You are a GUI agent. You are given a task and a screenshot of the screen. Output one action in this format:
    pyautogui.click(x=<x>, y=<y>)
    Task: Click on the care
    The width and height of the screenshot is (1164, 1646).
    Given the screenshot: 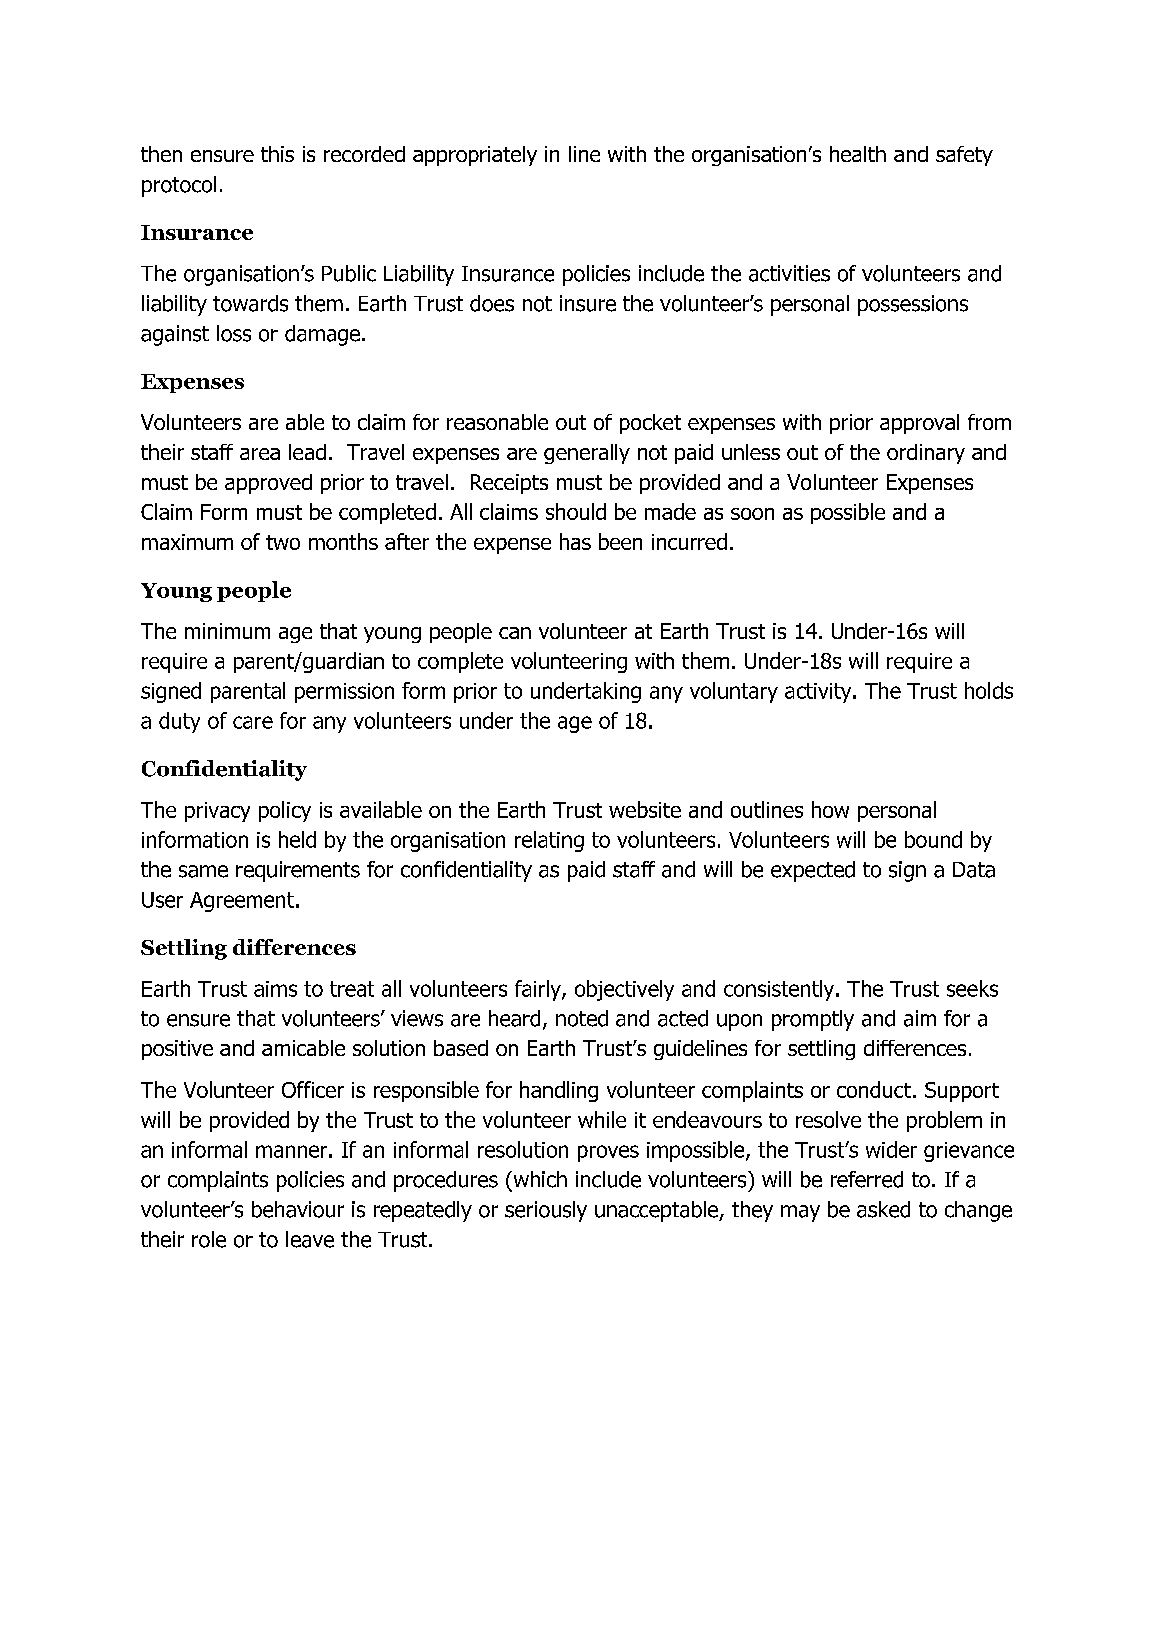 What is the action you would take?
    pyautogui.click(x=253, y=722)
